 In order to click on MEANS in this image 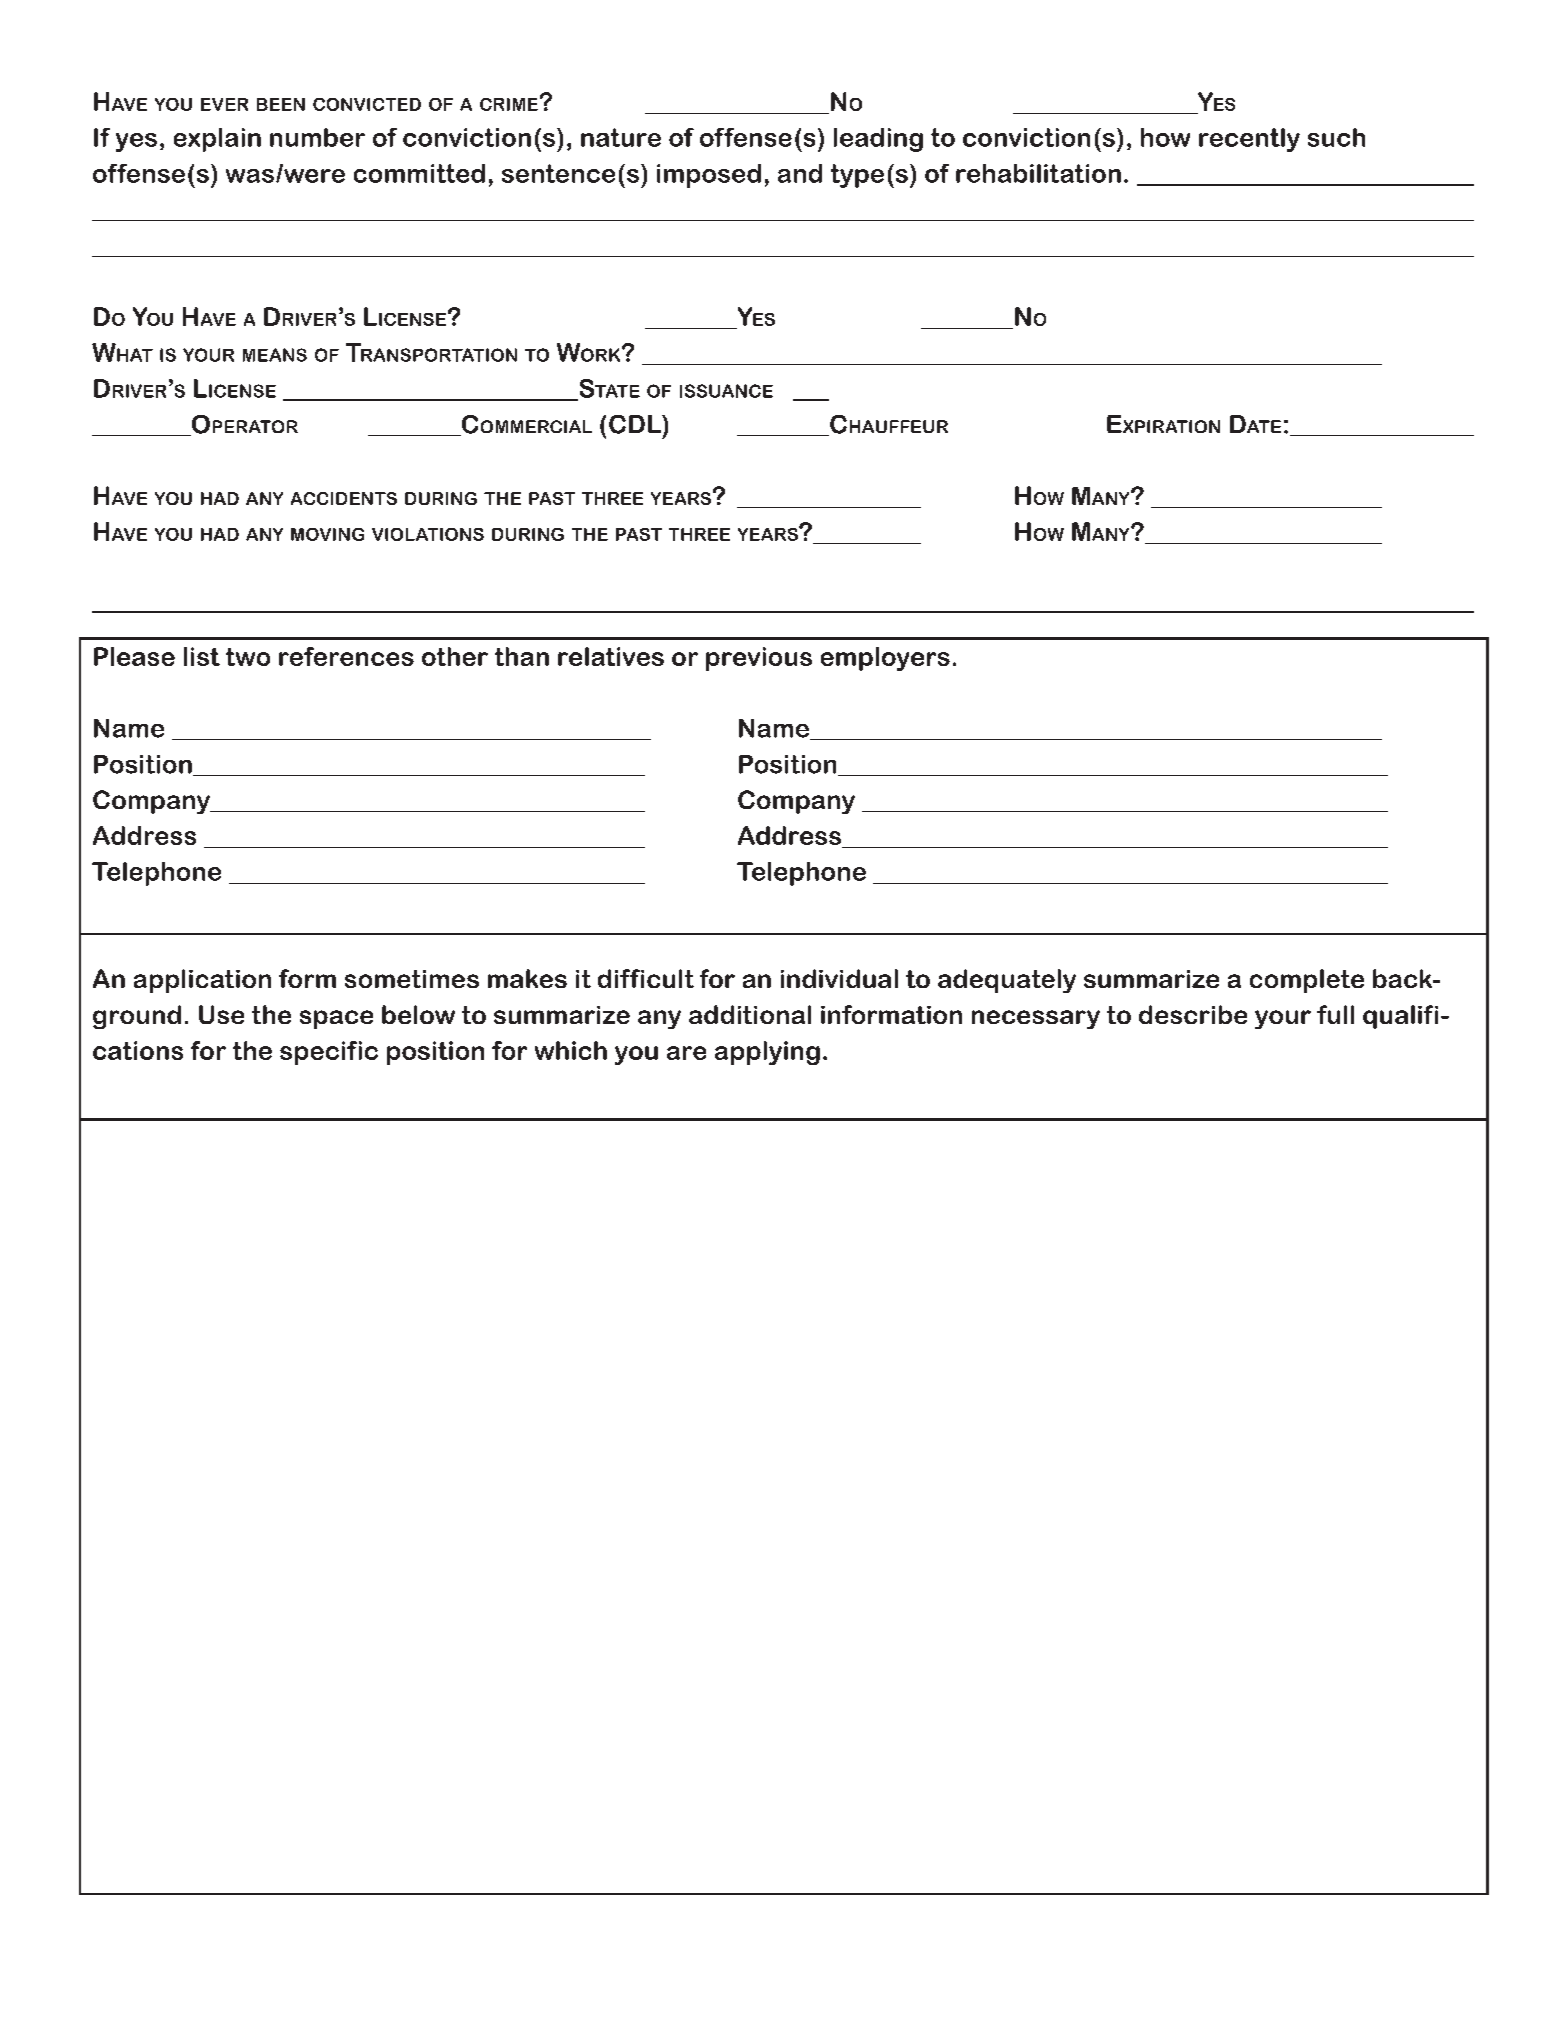, I will do `click(275, 355)`.
